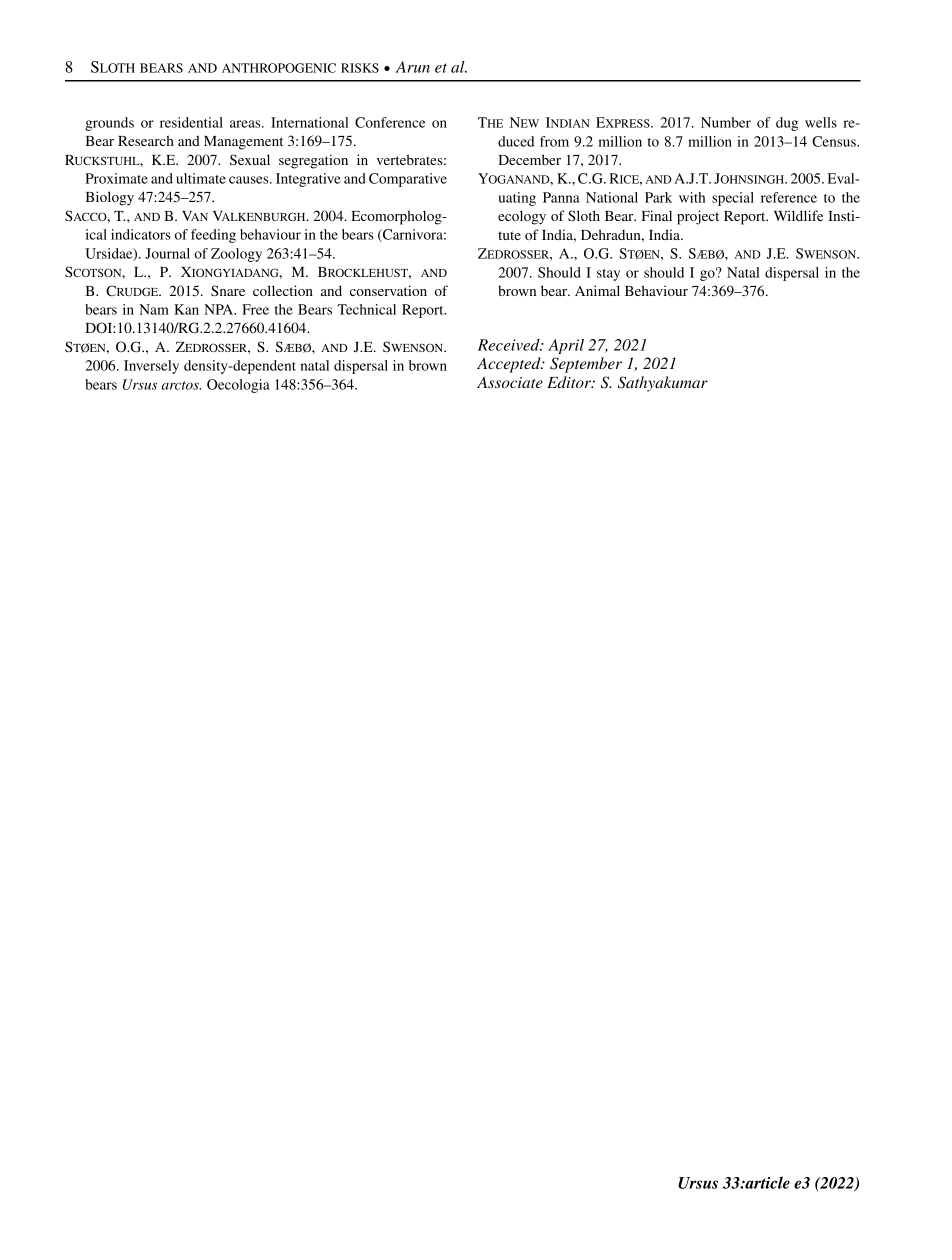  I want to click on Animal, so click(597, 290).
